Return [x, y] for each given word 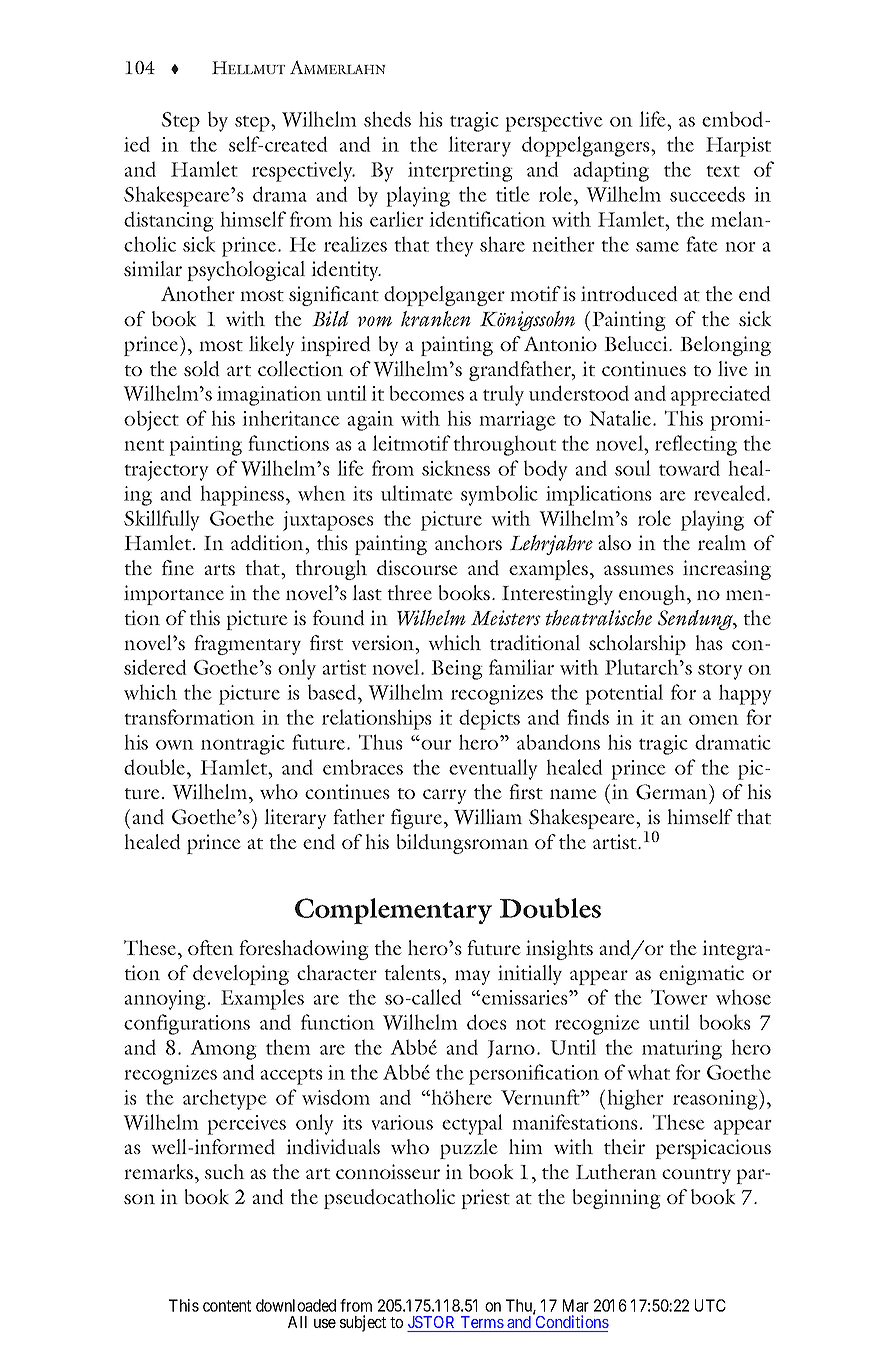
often [211, 947]
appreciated [721, 395]
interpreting [460, 172]
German [673, 792]
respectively [303, 171]
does [487, 1022]
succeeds [707, 194]
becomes [426, 393]
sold [202, 369]
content [227, 1306]
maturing [682, 1050]
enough [653, 595]
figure [416, 819]
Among [223, 1050]
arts [219, 569]
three [409, 592]
